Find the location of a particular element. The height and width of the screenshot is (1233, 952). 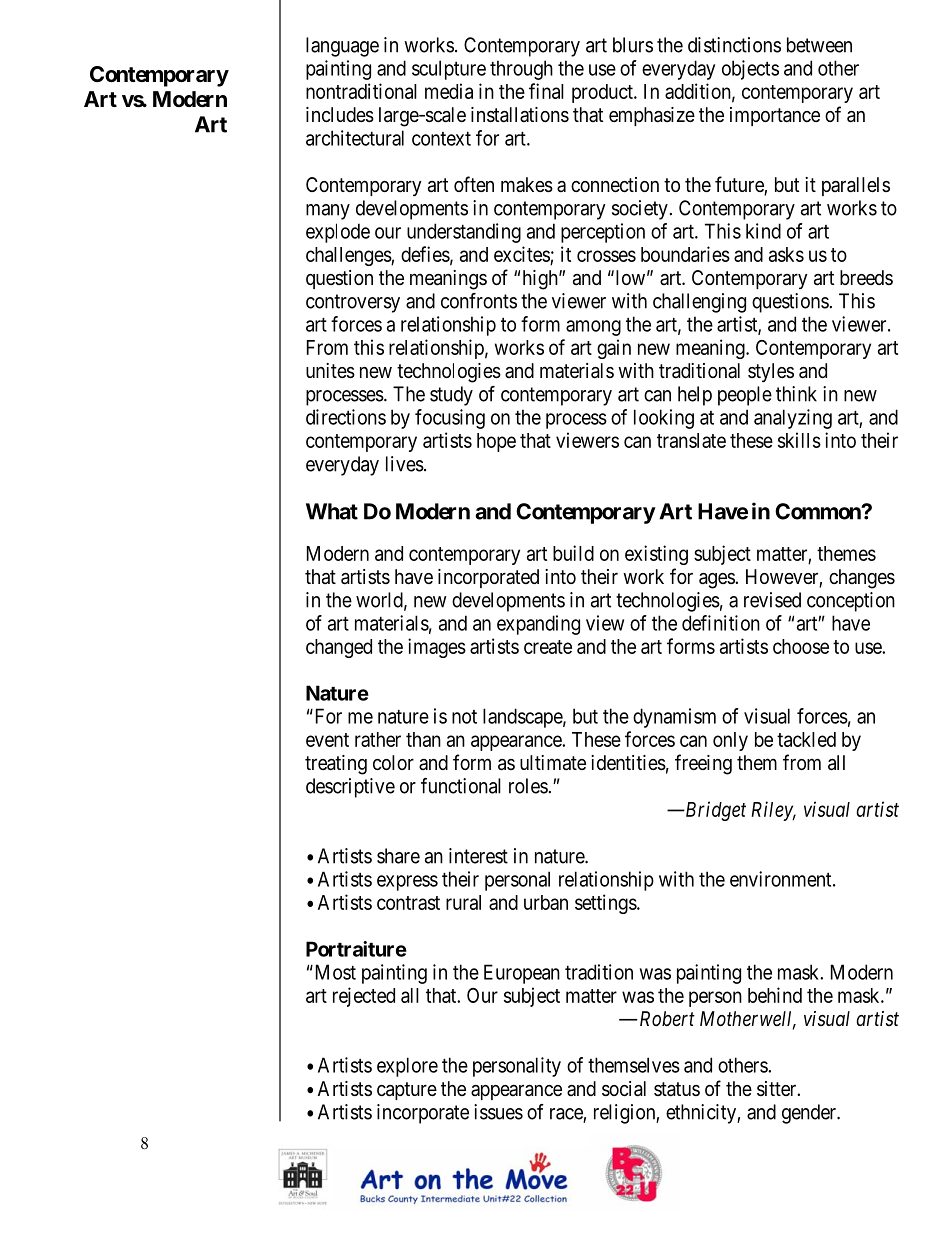

between is located at coordinates (819, 45).
